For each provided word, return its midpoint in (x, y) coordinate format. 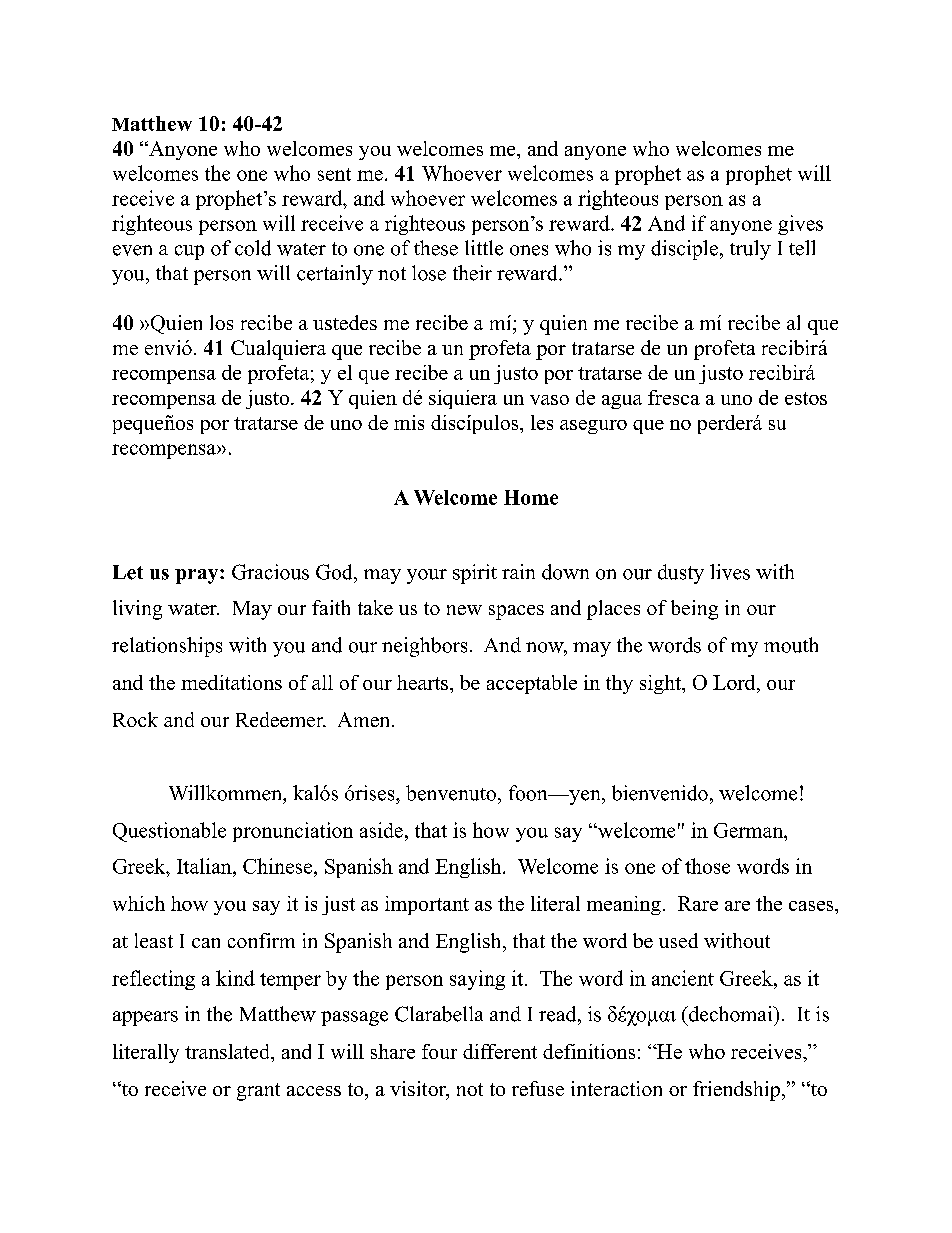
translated (228, 1051)
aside (381, 830)
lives (730, 572)
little (484, 248)
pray (198, 576)
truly (750, 250)
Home (531, 497)
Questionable (169, 832)
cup (189, 252)
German (749, 830)
